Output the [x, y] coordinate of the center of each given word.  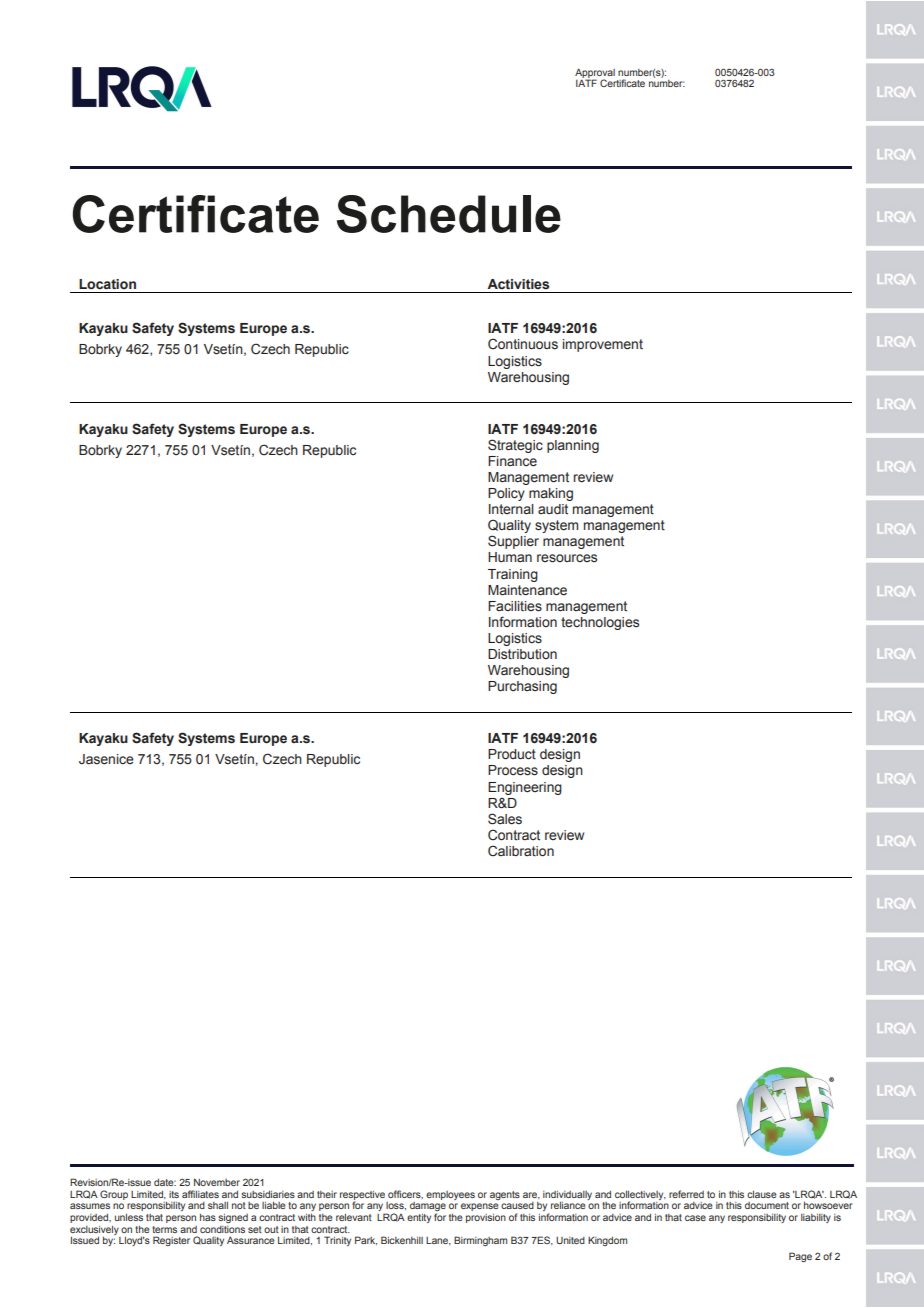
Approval [595, 74]
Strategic [515, 446]
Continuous [523, 344]
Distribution [522, 654]
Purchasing [522, 687]
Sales [505, 819]
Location [107, 284]
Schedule [449, 214]
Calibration [521, 851]
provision [486, 1218]
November [217, 1182]
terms [164, 1229]
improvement [603, 345]
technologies [600, 623]
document [767, 1205]
